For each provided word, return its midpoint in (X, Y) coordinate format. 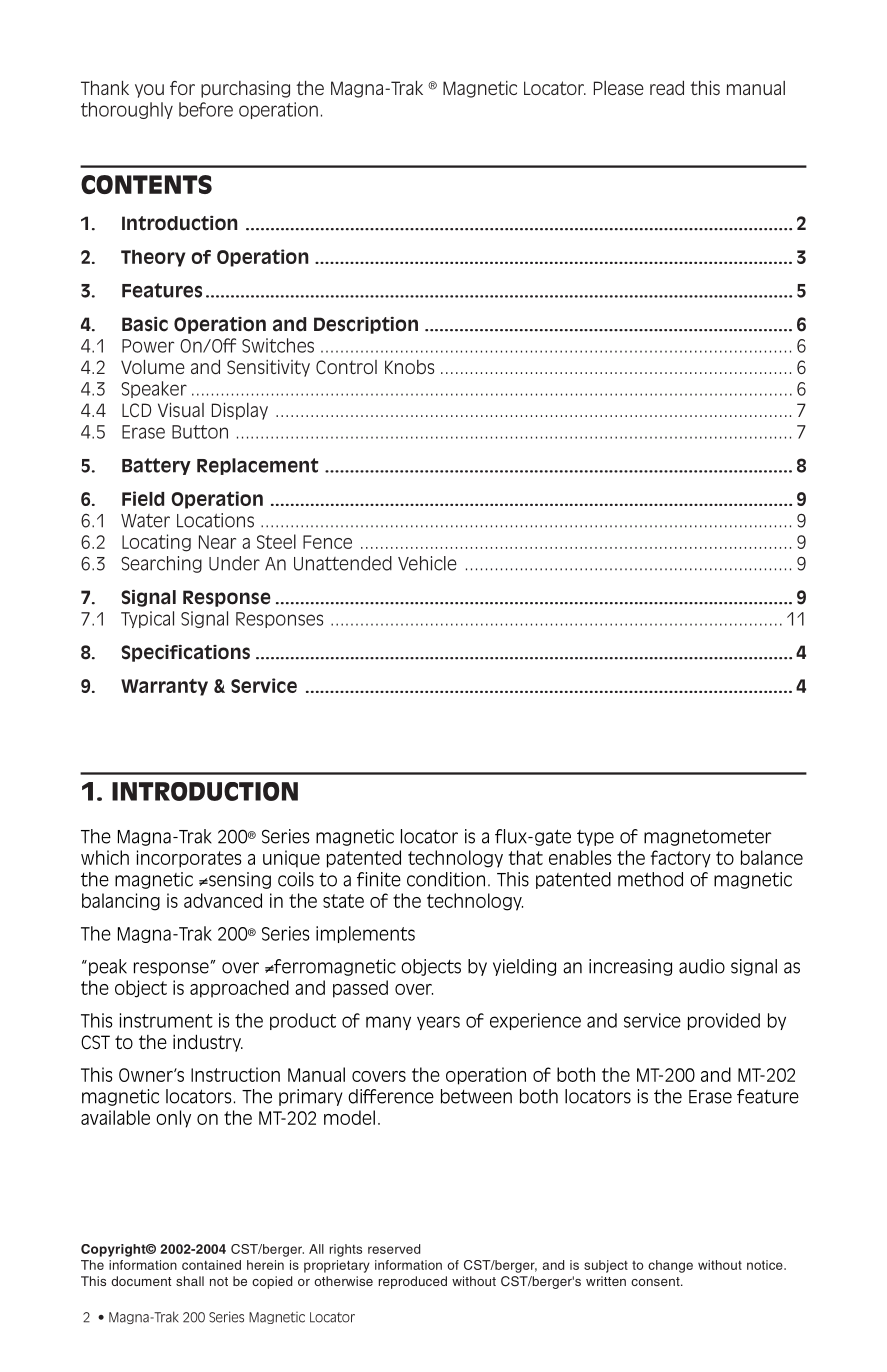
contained (211, 1265)
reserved (394, 1249)
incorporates (189, 859)
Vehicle (427, 563)
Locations (215, 520)
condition (446, 879)
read (667, 88)
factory (680, 859)
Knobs (409, 367)
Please (619, 88)
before (206, 109)
